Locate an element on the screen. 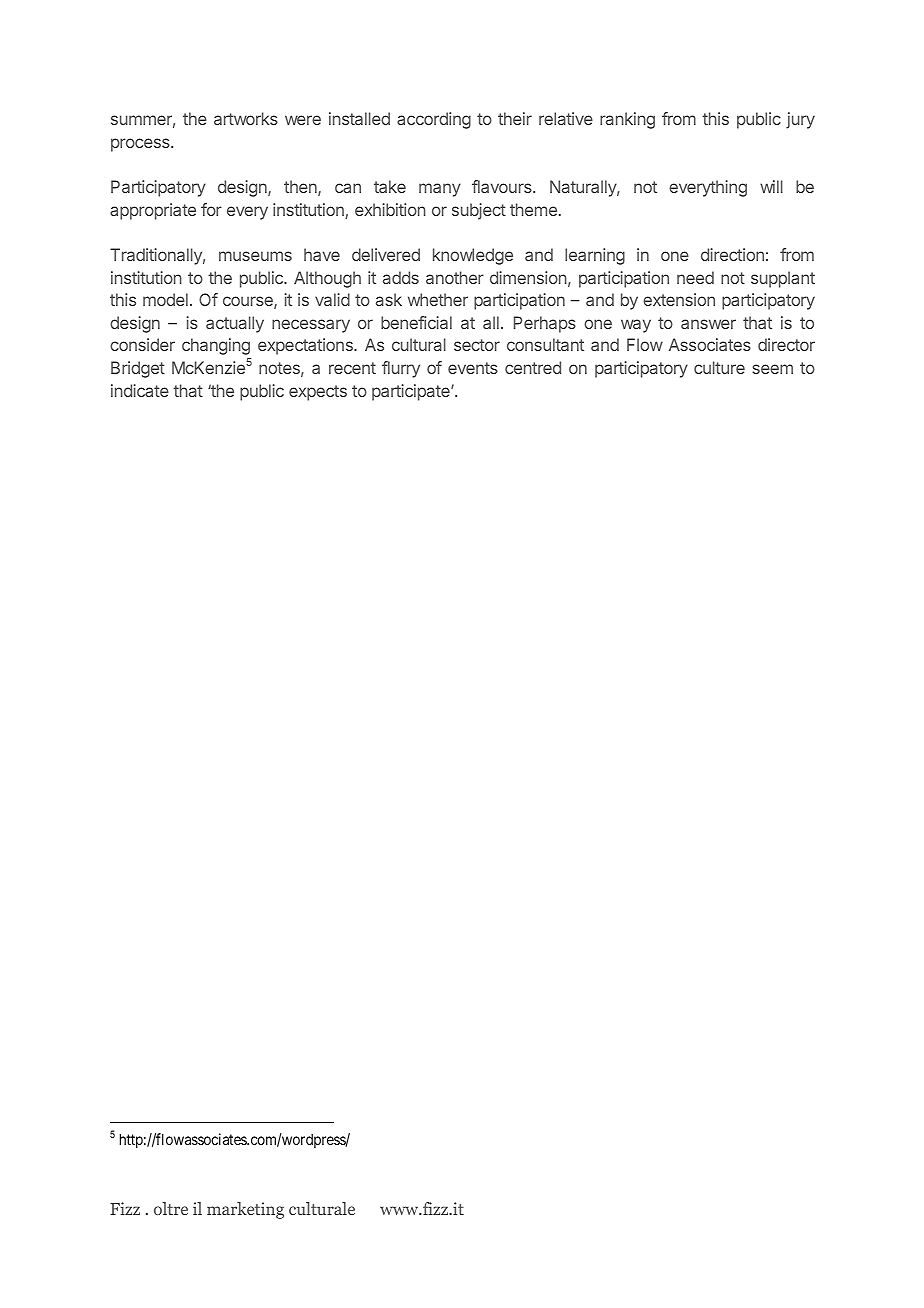 The image size is (924, 1308). artworks is located at coordinates (246, 118).
